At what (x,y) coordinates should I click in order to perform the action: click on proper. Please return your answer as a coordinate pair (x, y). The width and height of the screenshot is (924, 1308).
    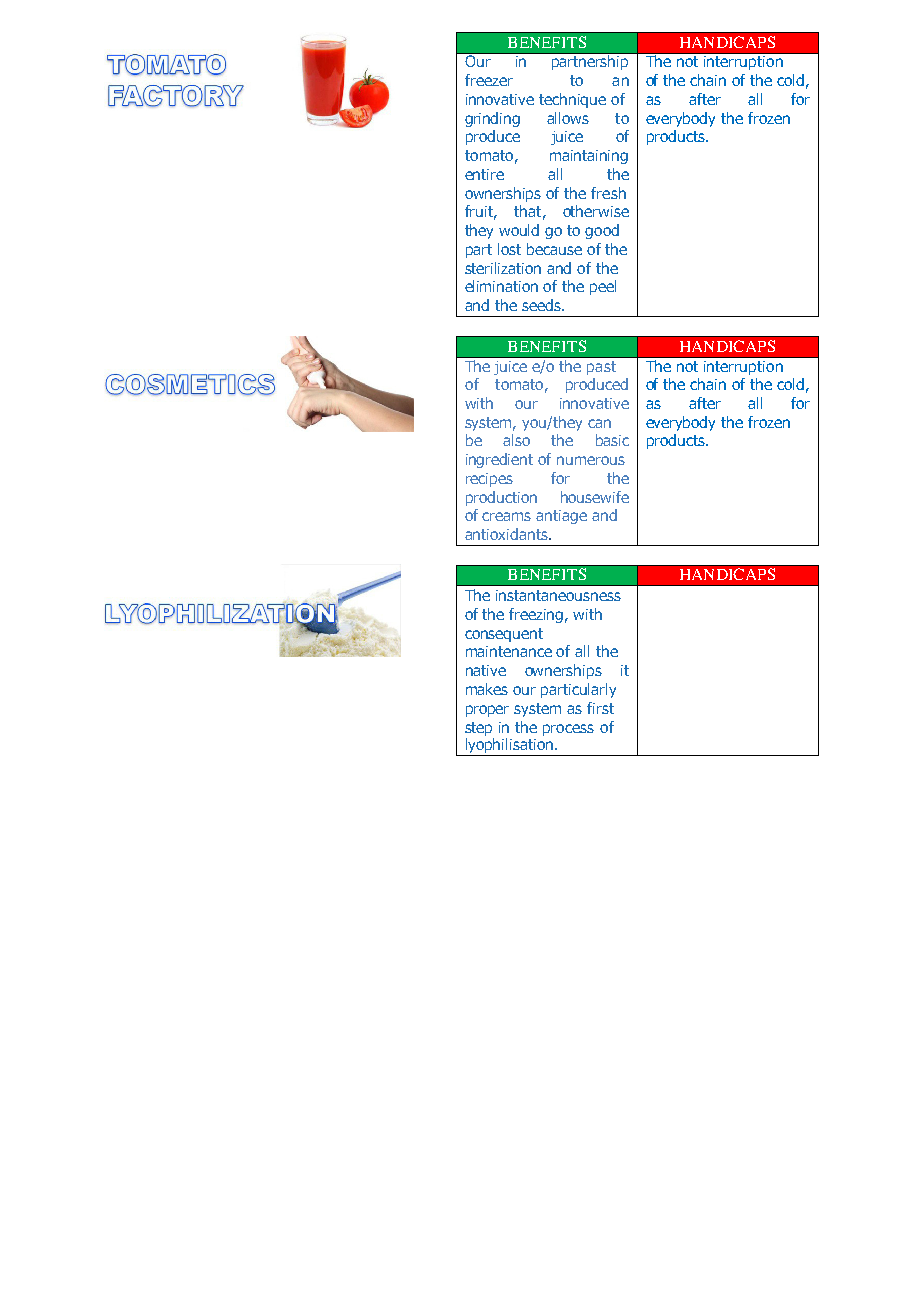
    Looking at the image, I should click on (487, 711).
